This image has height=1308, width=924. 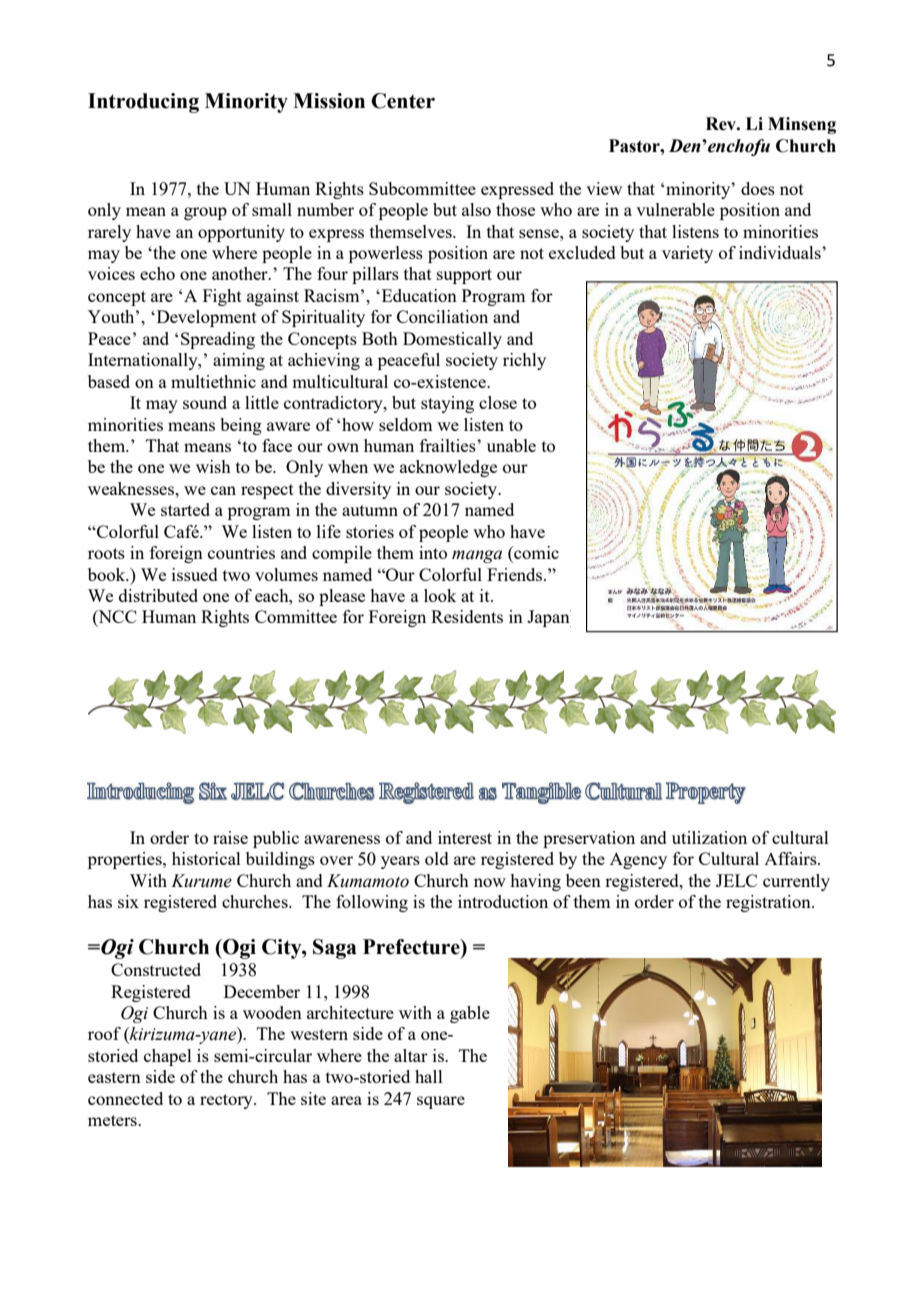 I want to click on utilization, so click(x=709, y=837).
